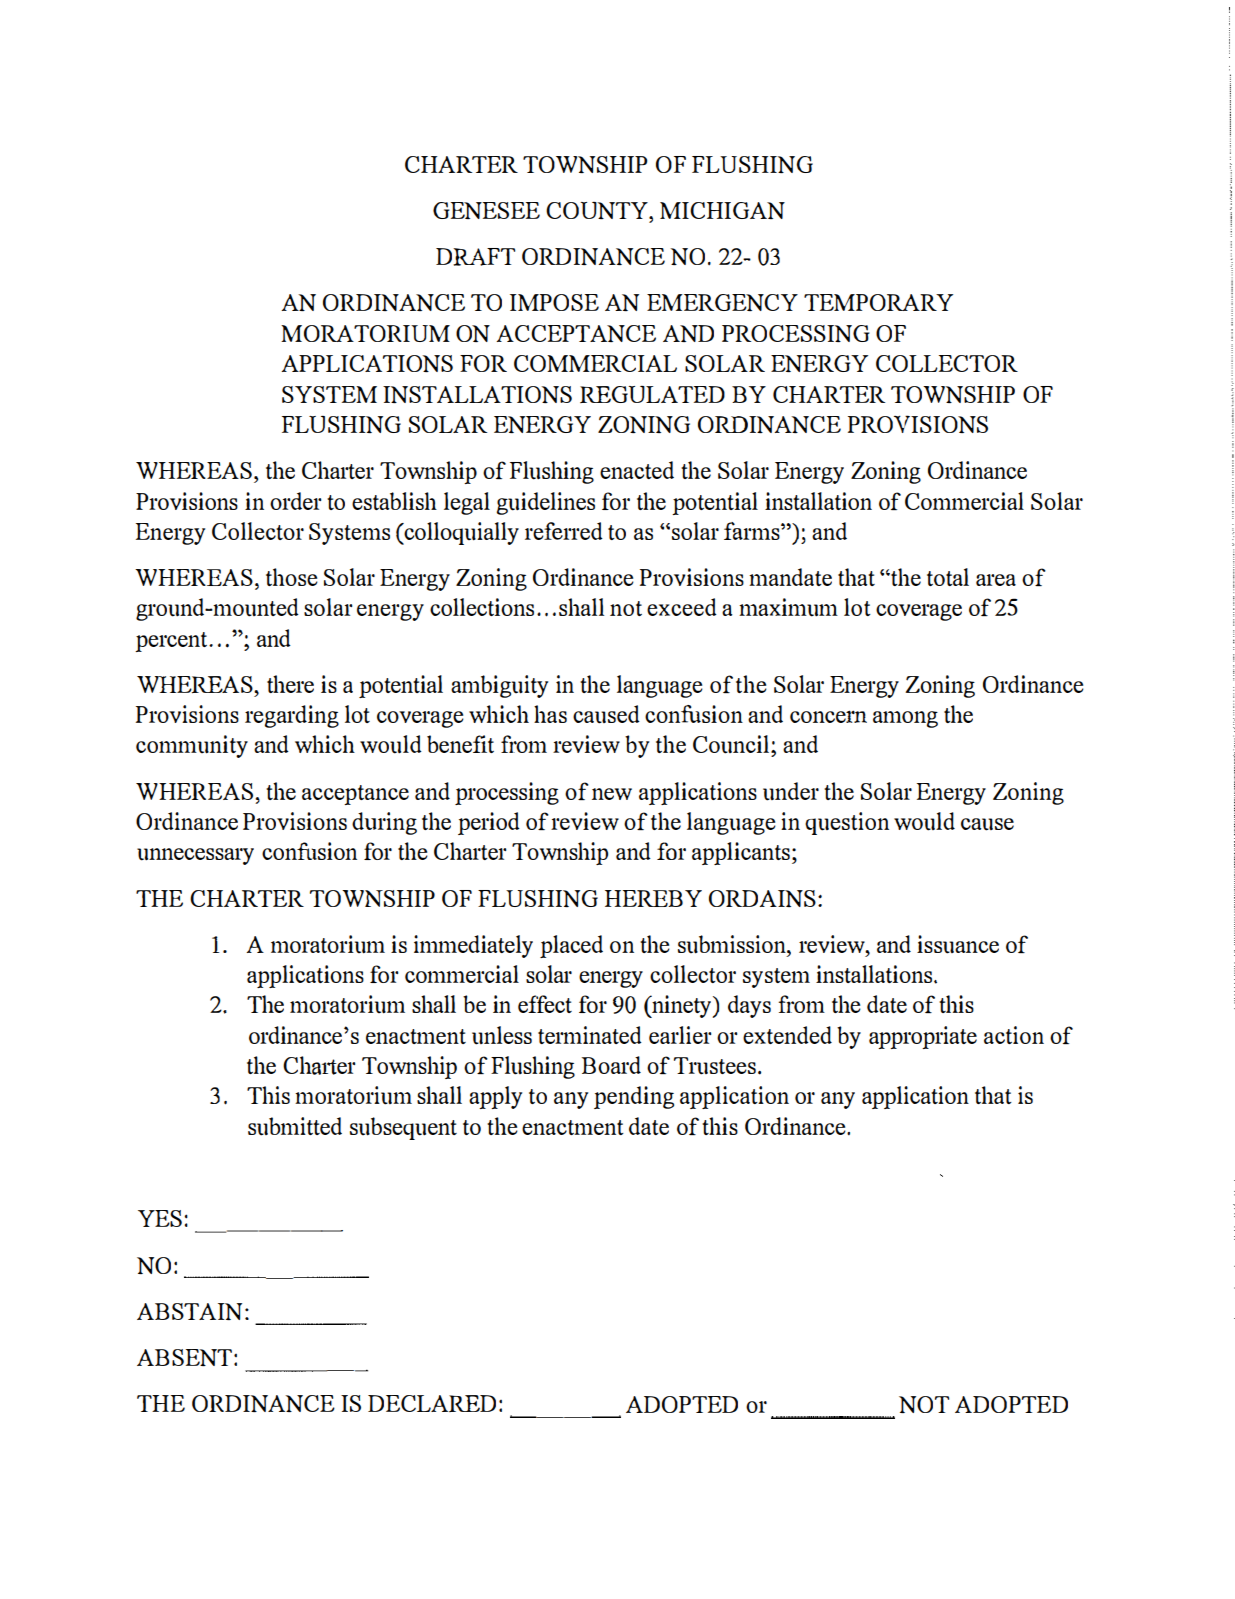 The image size is (1235, 1599). What do you see at coordinates (545, 1004) in the screenshot?
I see `effect` at bounding box center [545, 1004].
